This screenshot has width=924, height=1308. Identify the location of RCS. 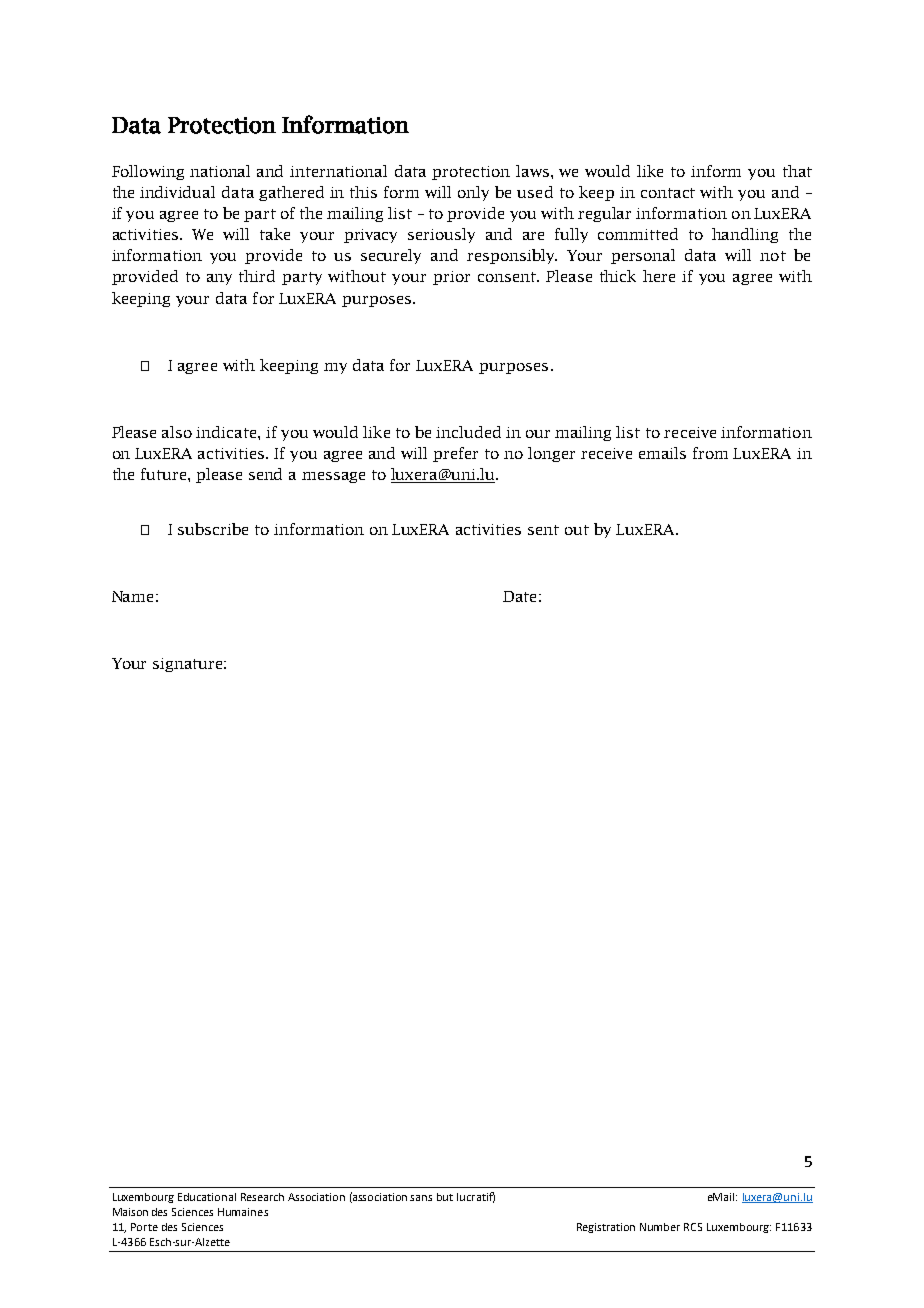
(693, 1227).
